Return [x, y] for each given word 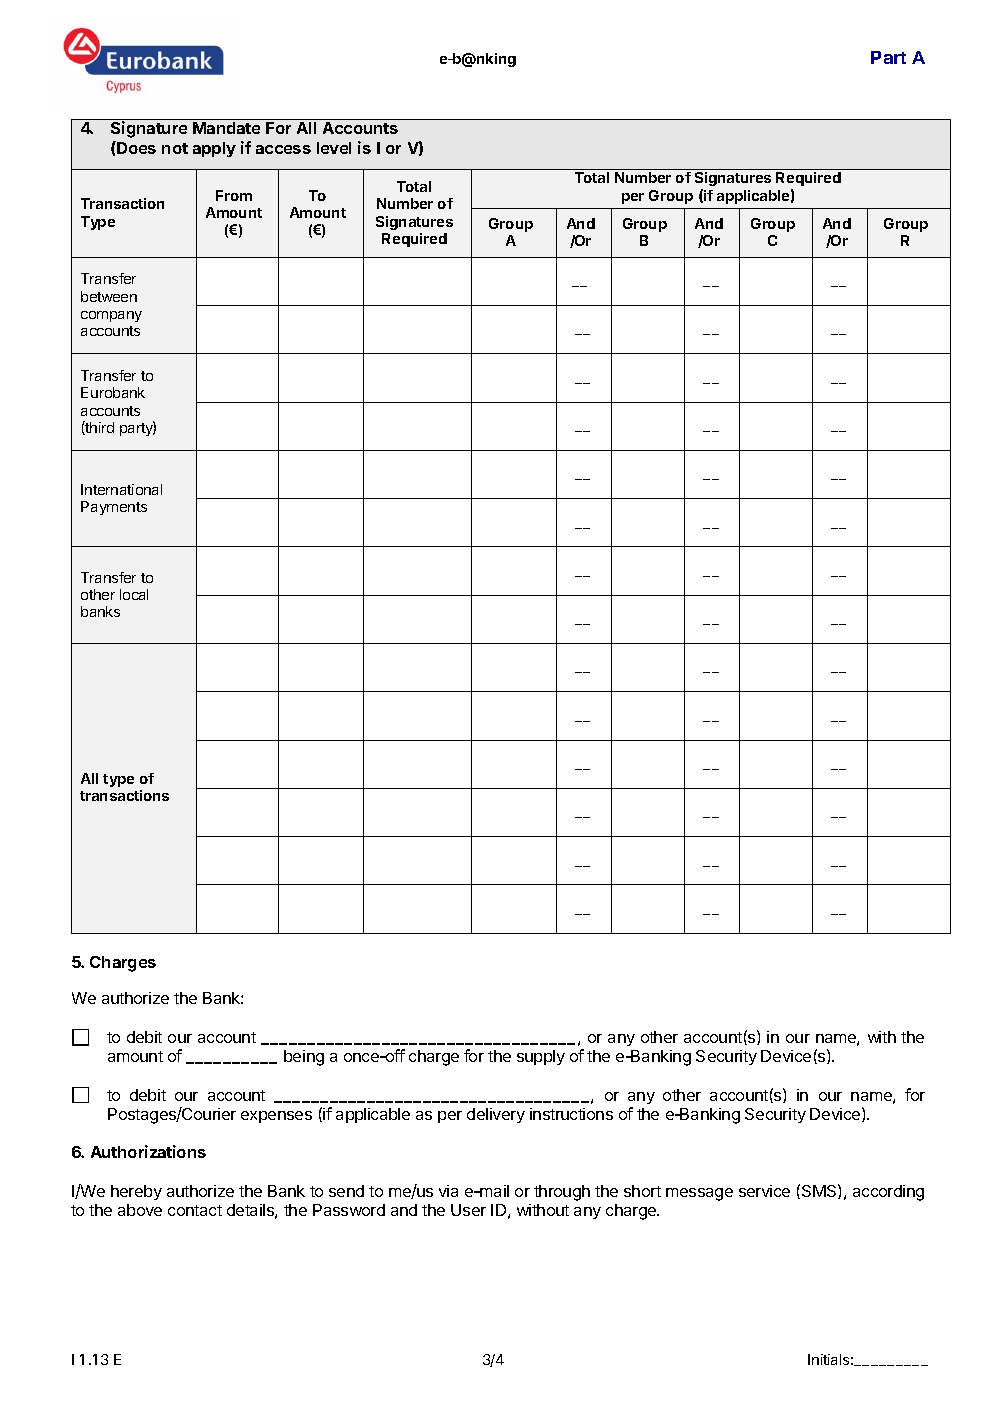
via [448, 1191]
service [764, 1191]
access [283, 149]
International [121, 489]
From [234, 195]
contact [195, 1210]
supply [541, 1057]
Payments [114, 508]
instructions [571, 1114]
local [134, 594]
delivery [496, 1115]
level [334, 148]
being [304, 1058]
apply [214, 149]
